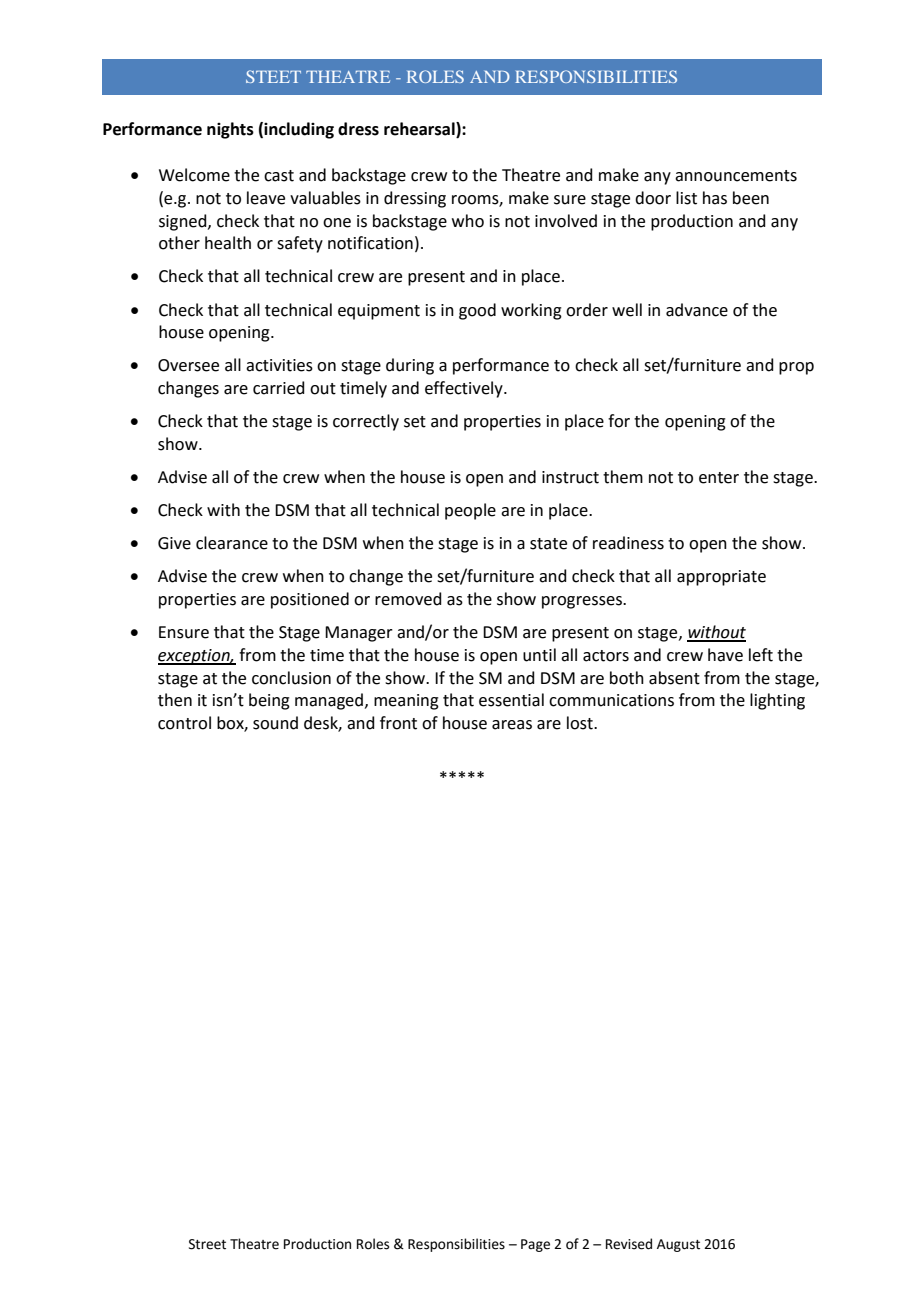 This screenshot has height=1308, width=924. Describe the element at coordinates (674, 678) in the screenshot. I see `absent` at that location.
